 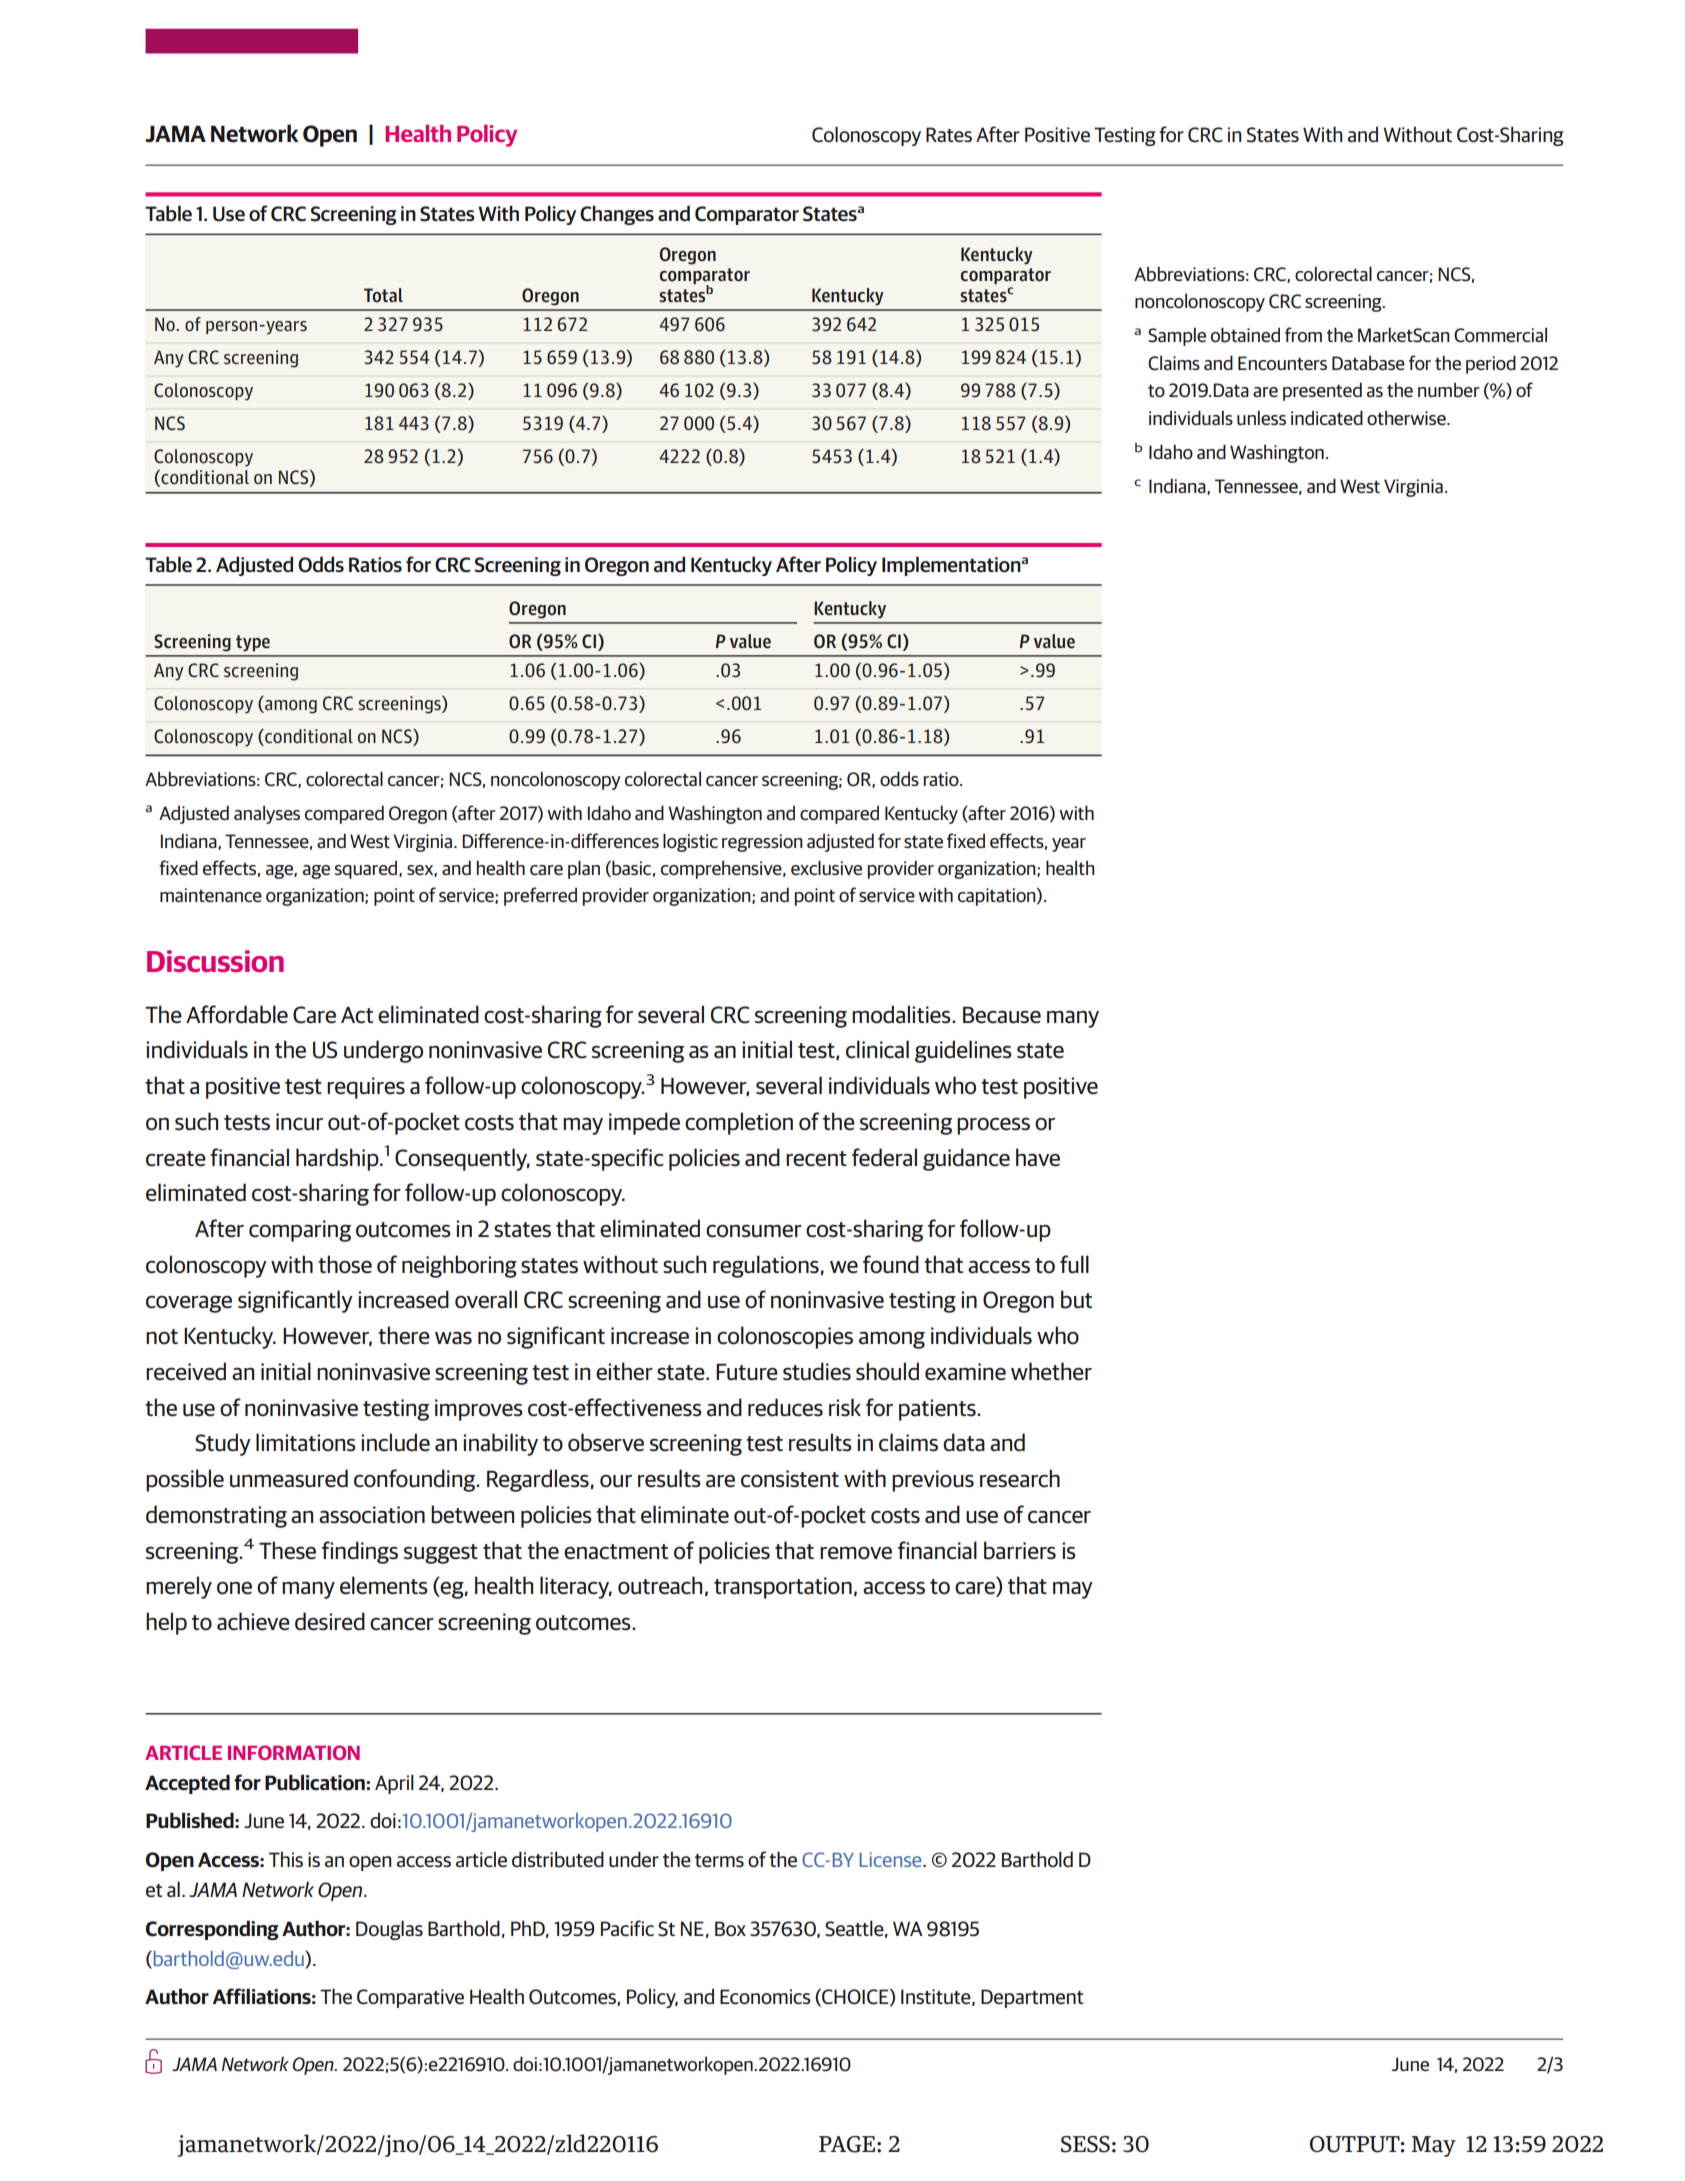 What do you see at coordinates (790, 1479) in the screenshot?
I see `consistent` at bounding box center [790, 1479].
